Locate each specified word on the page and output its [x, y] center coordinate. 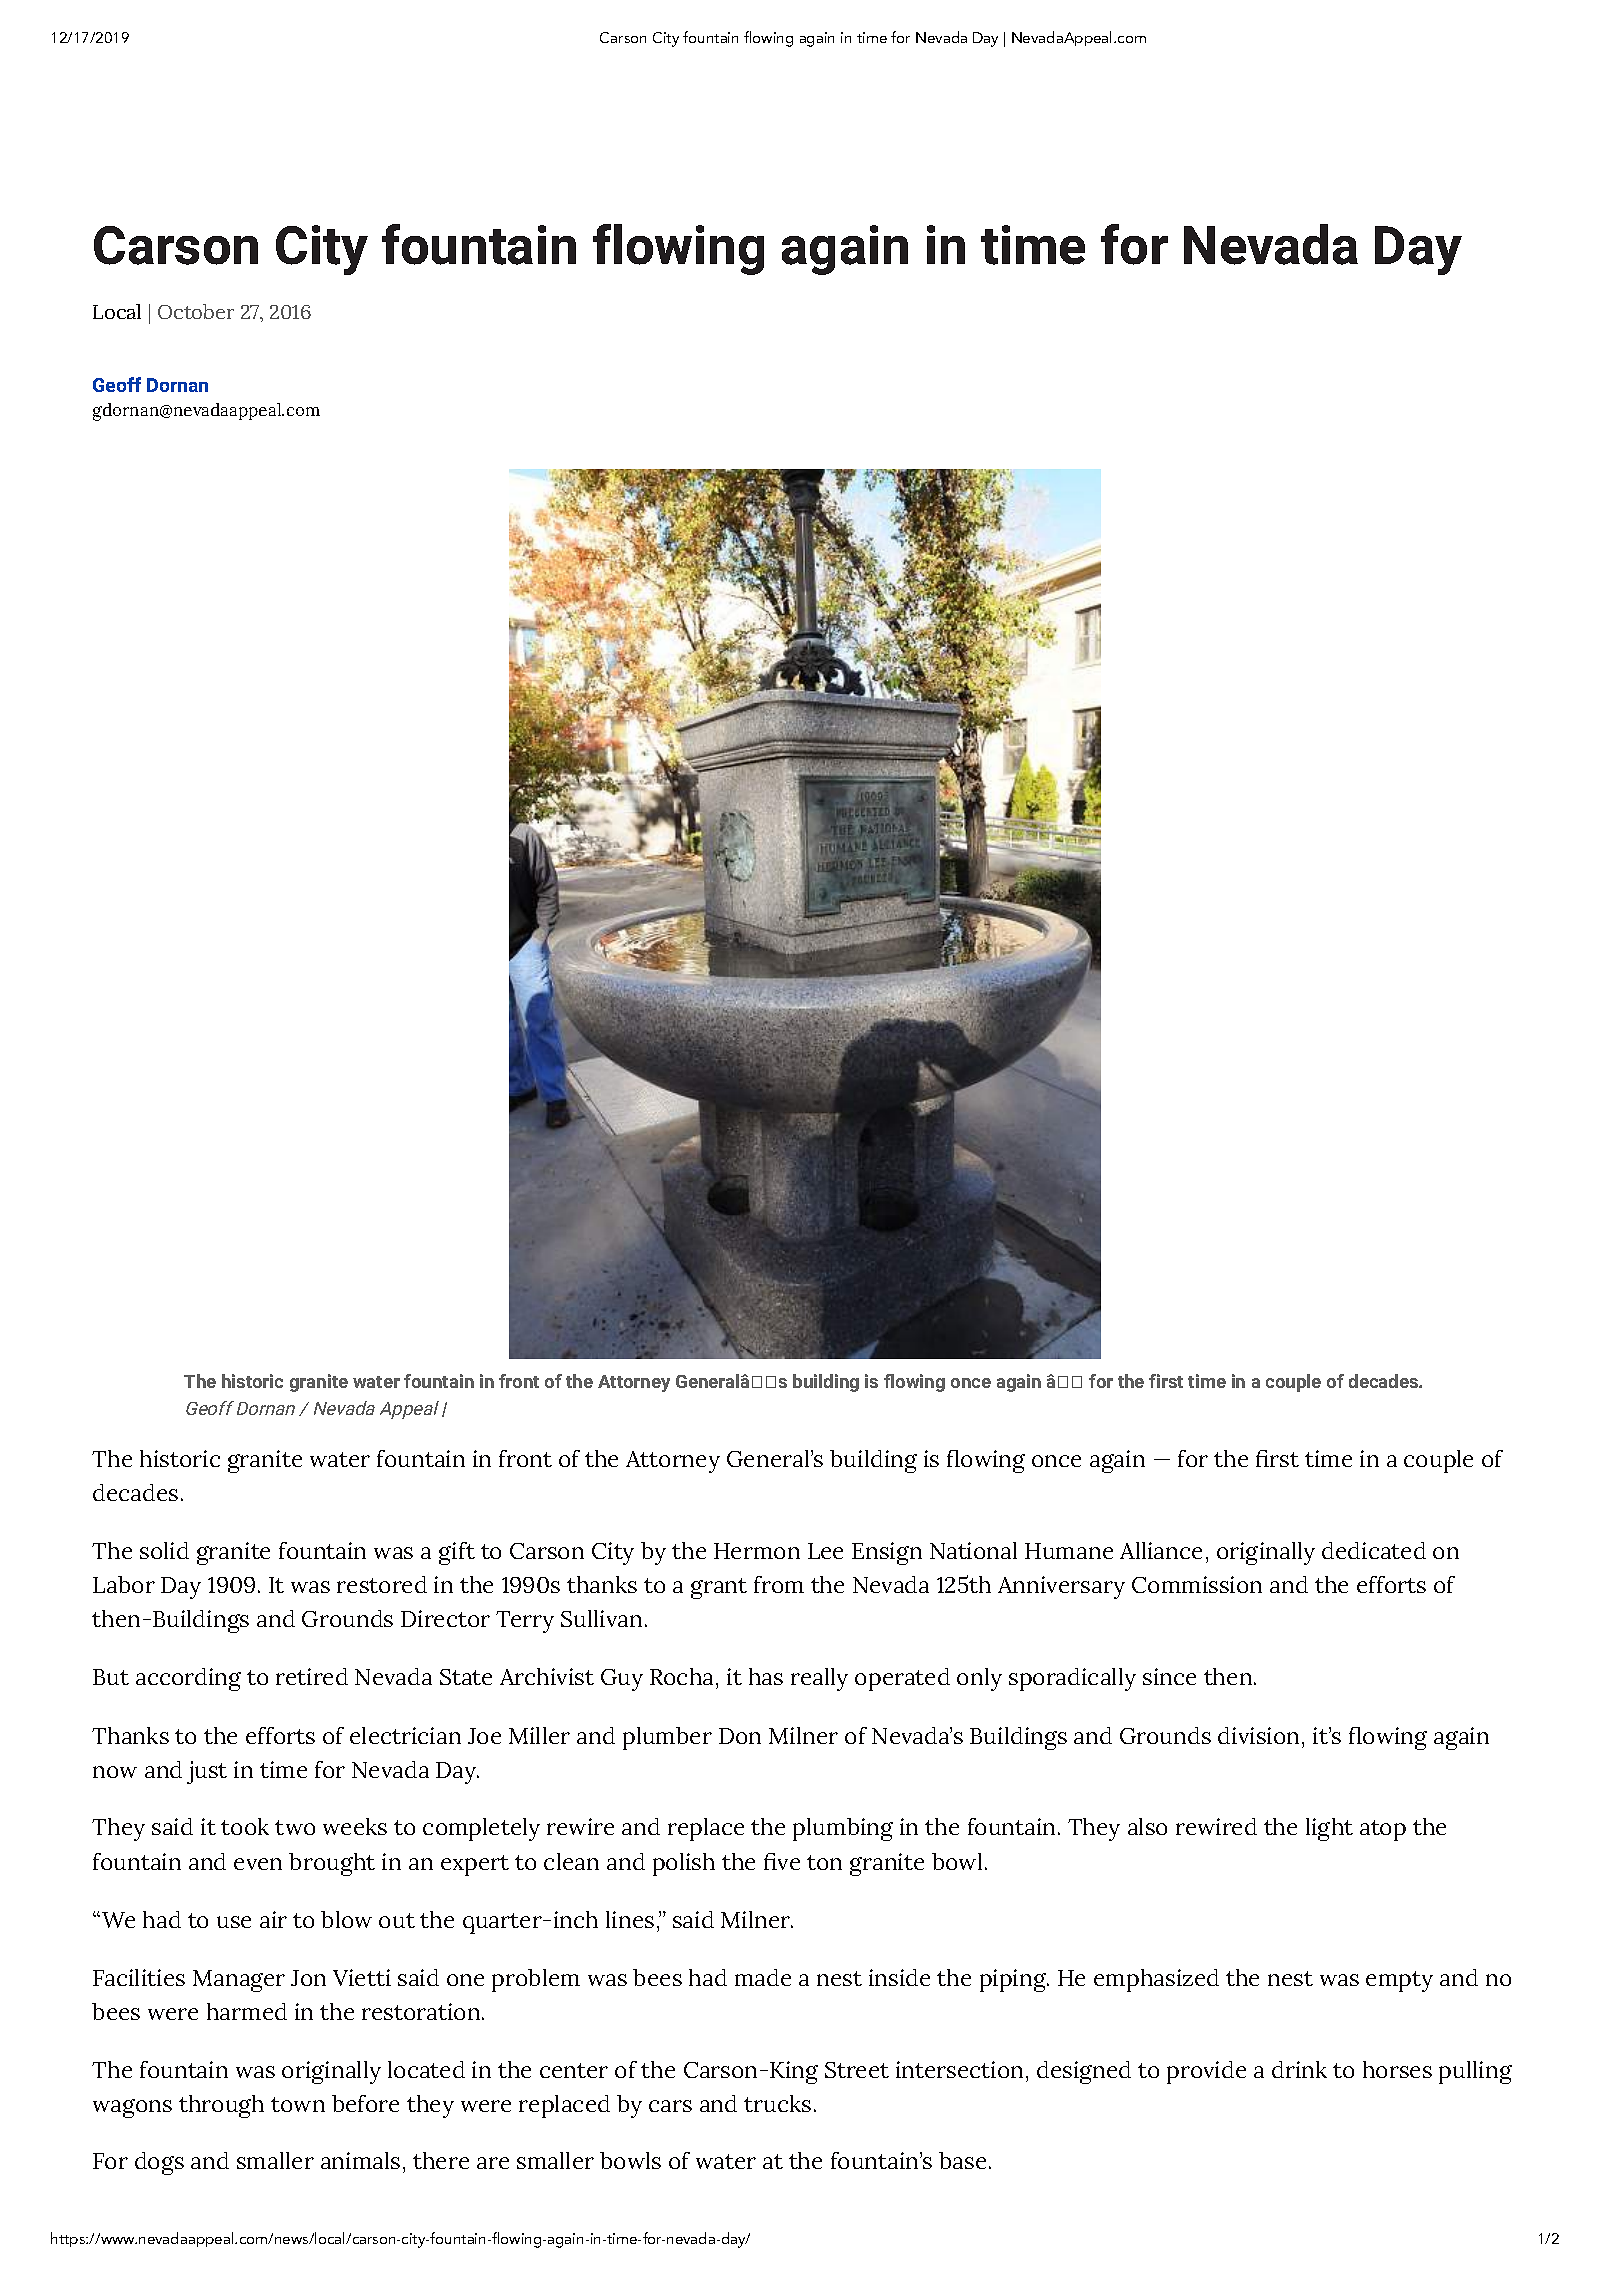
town [298, 2104]
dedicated [1374, 1550]
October [196, 311]
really [819, 1679]
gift [457, 1553]
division [1258, 1735]
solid [164, 1550]
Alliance [1161, 1550]
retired [312, 1676]
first [1166, 1381]
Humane [1069, 1551]
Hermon [757, 1551]
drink [1299, 2069]
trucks [777, 2103]
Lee [825, 1551]
